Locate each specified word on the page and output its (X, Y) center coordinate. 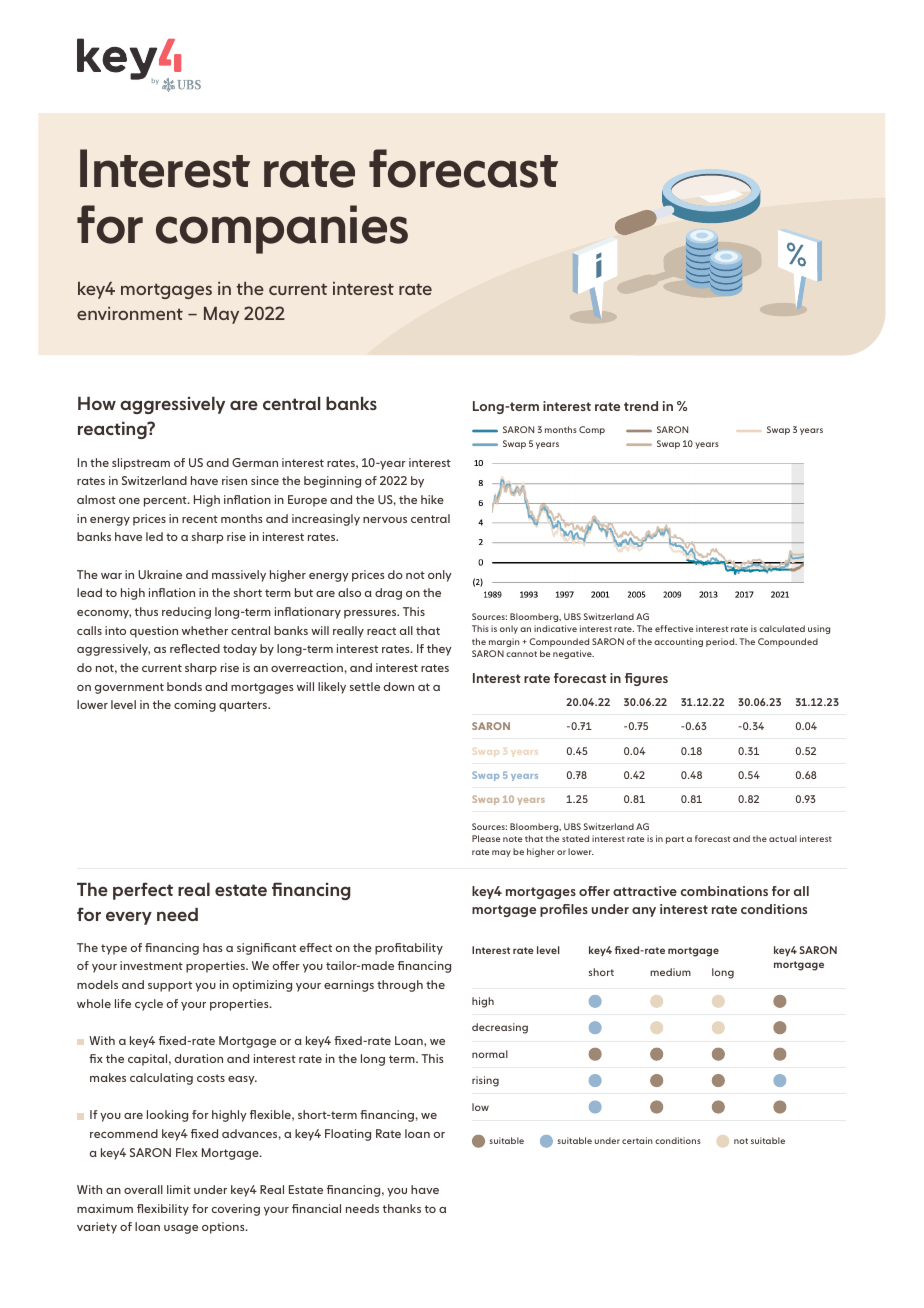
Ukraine (160, 574)
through (400, 986)
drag (388, 594)
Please (486, 838)
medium (670, 972)
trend (641, 406)
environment (130, 313)
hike (432, 499)
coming (195, 706)
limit (179, 1189)
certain (637, 1140)
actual (783, 838)
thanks (402, 1208)
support (170, 986)
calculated (782, 628)
